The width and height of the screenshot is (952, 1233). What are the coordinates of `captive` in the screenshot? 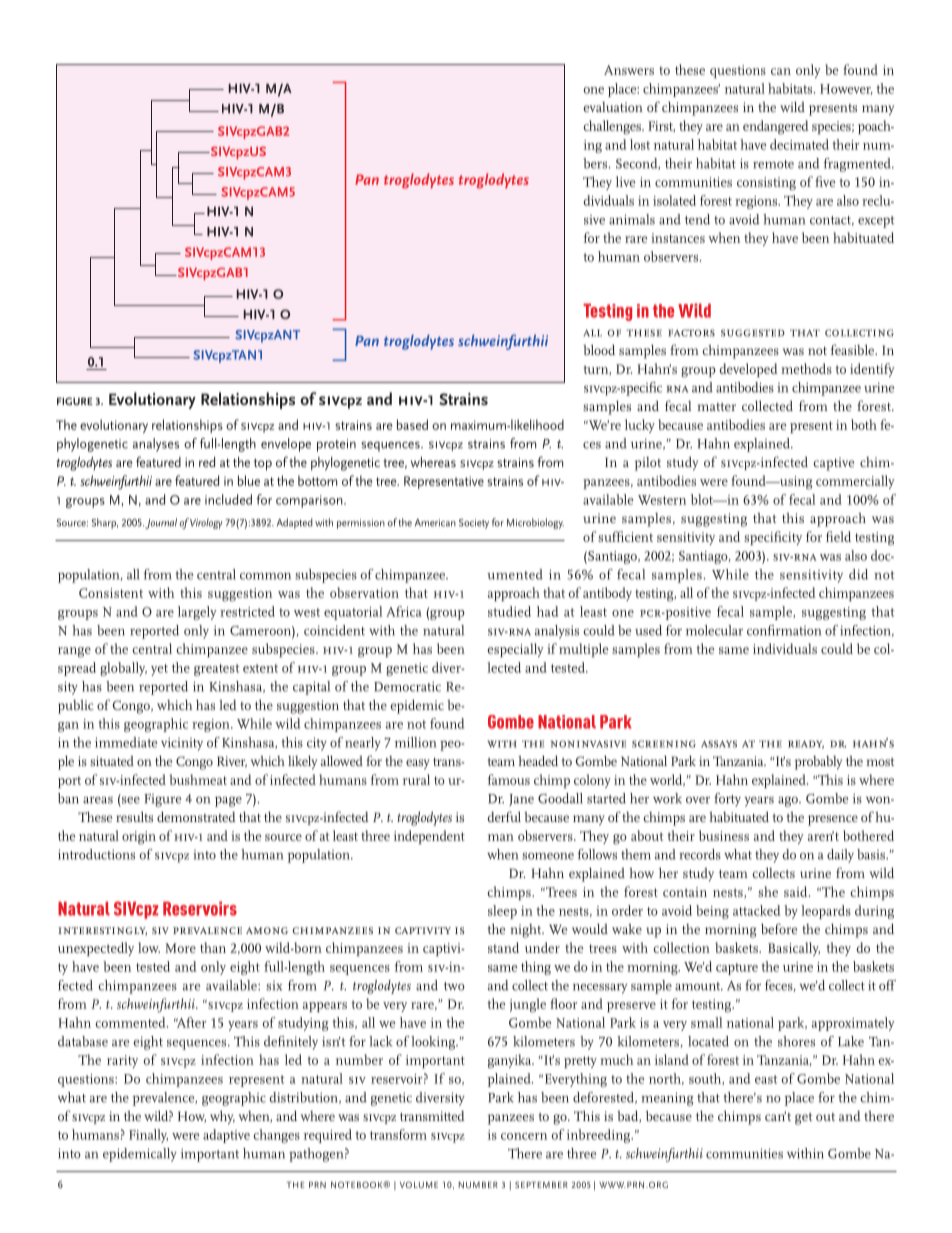 It's located at (834, 464).
